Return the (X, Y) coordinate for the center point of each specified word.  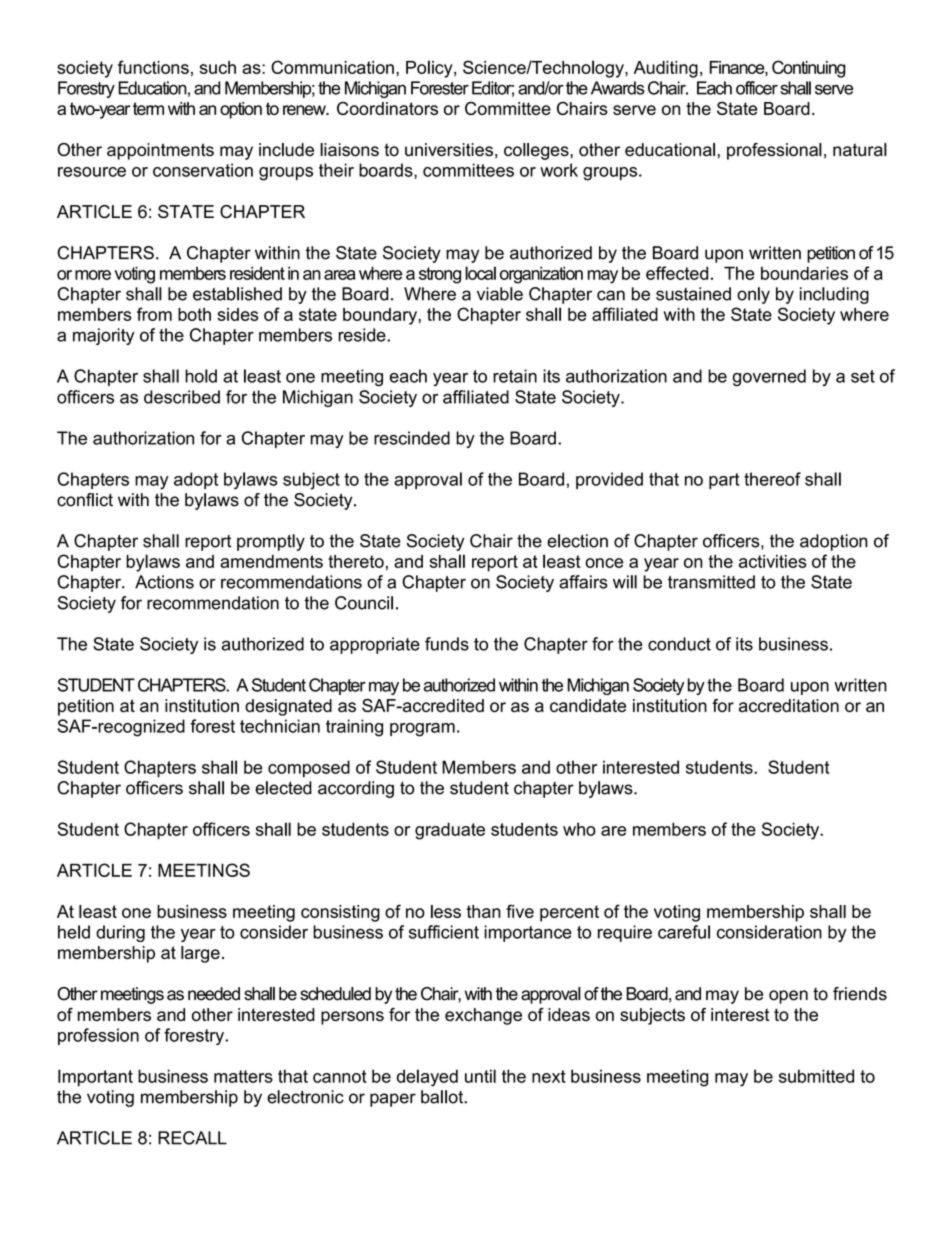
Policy (430, 69)
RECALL (192, 1138)
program (422, 730)
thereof (772, 479)
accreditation (789, 705)
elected (283, 788)
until (480, 1076)
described (182, 397)
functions (153, 67)
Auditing (666, 69)
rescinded (412, 438)
